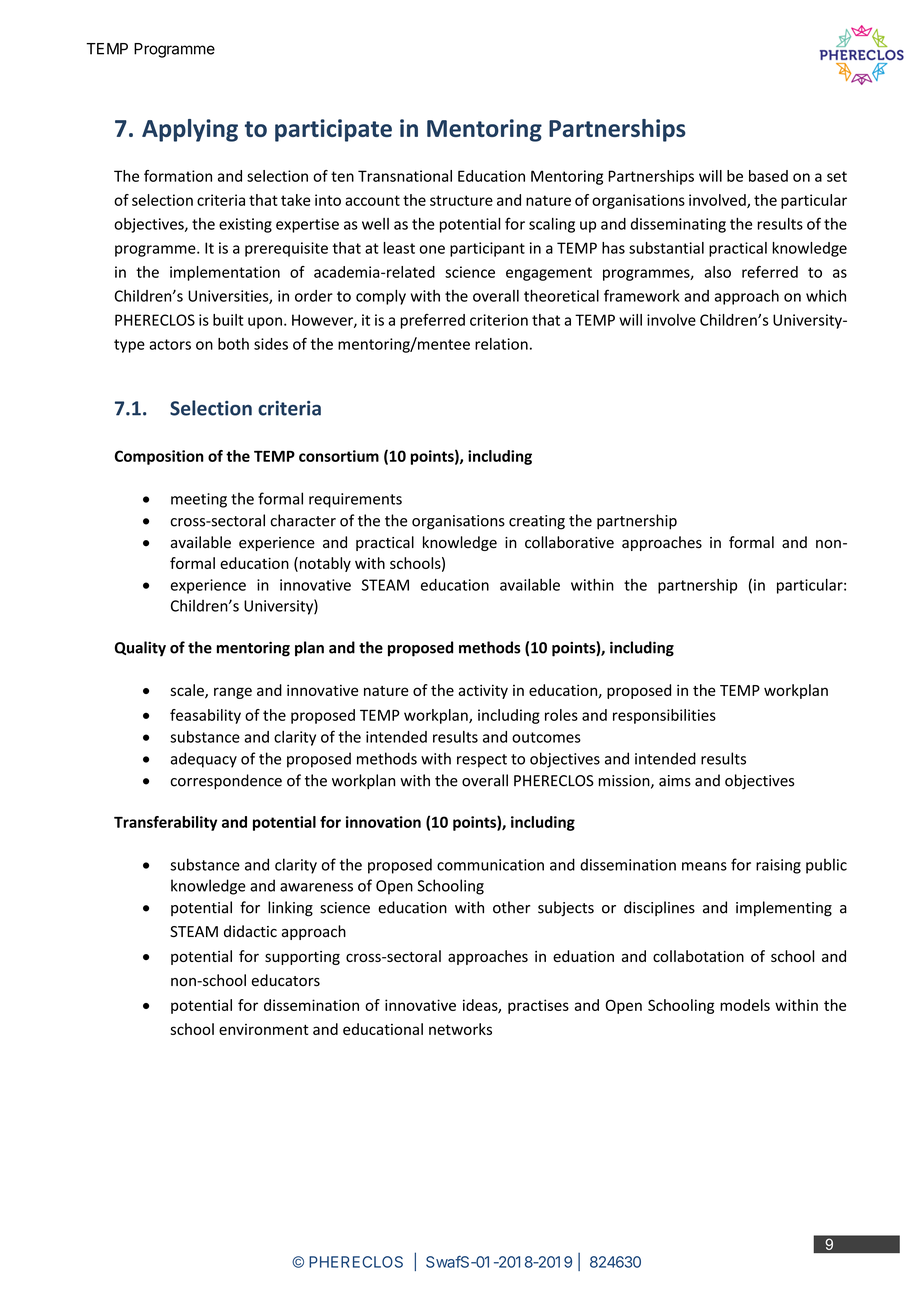 This image has width=924, height=1308. I want to click on Applying, so click(190, 130).
